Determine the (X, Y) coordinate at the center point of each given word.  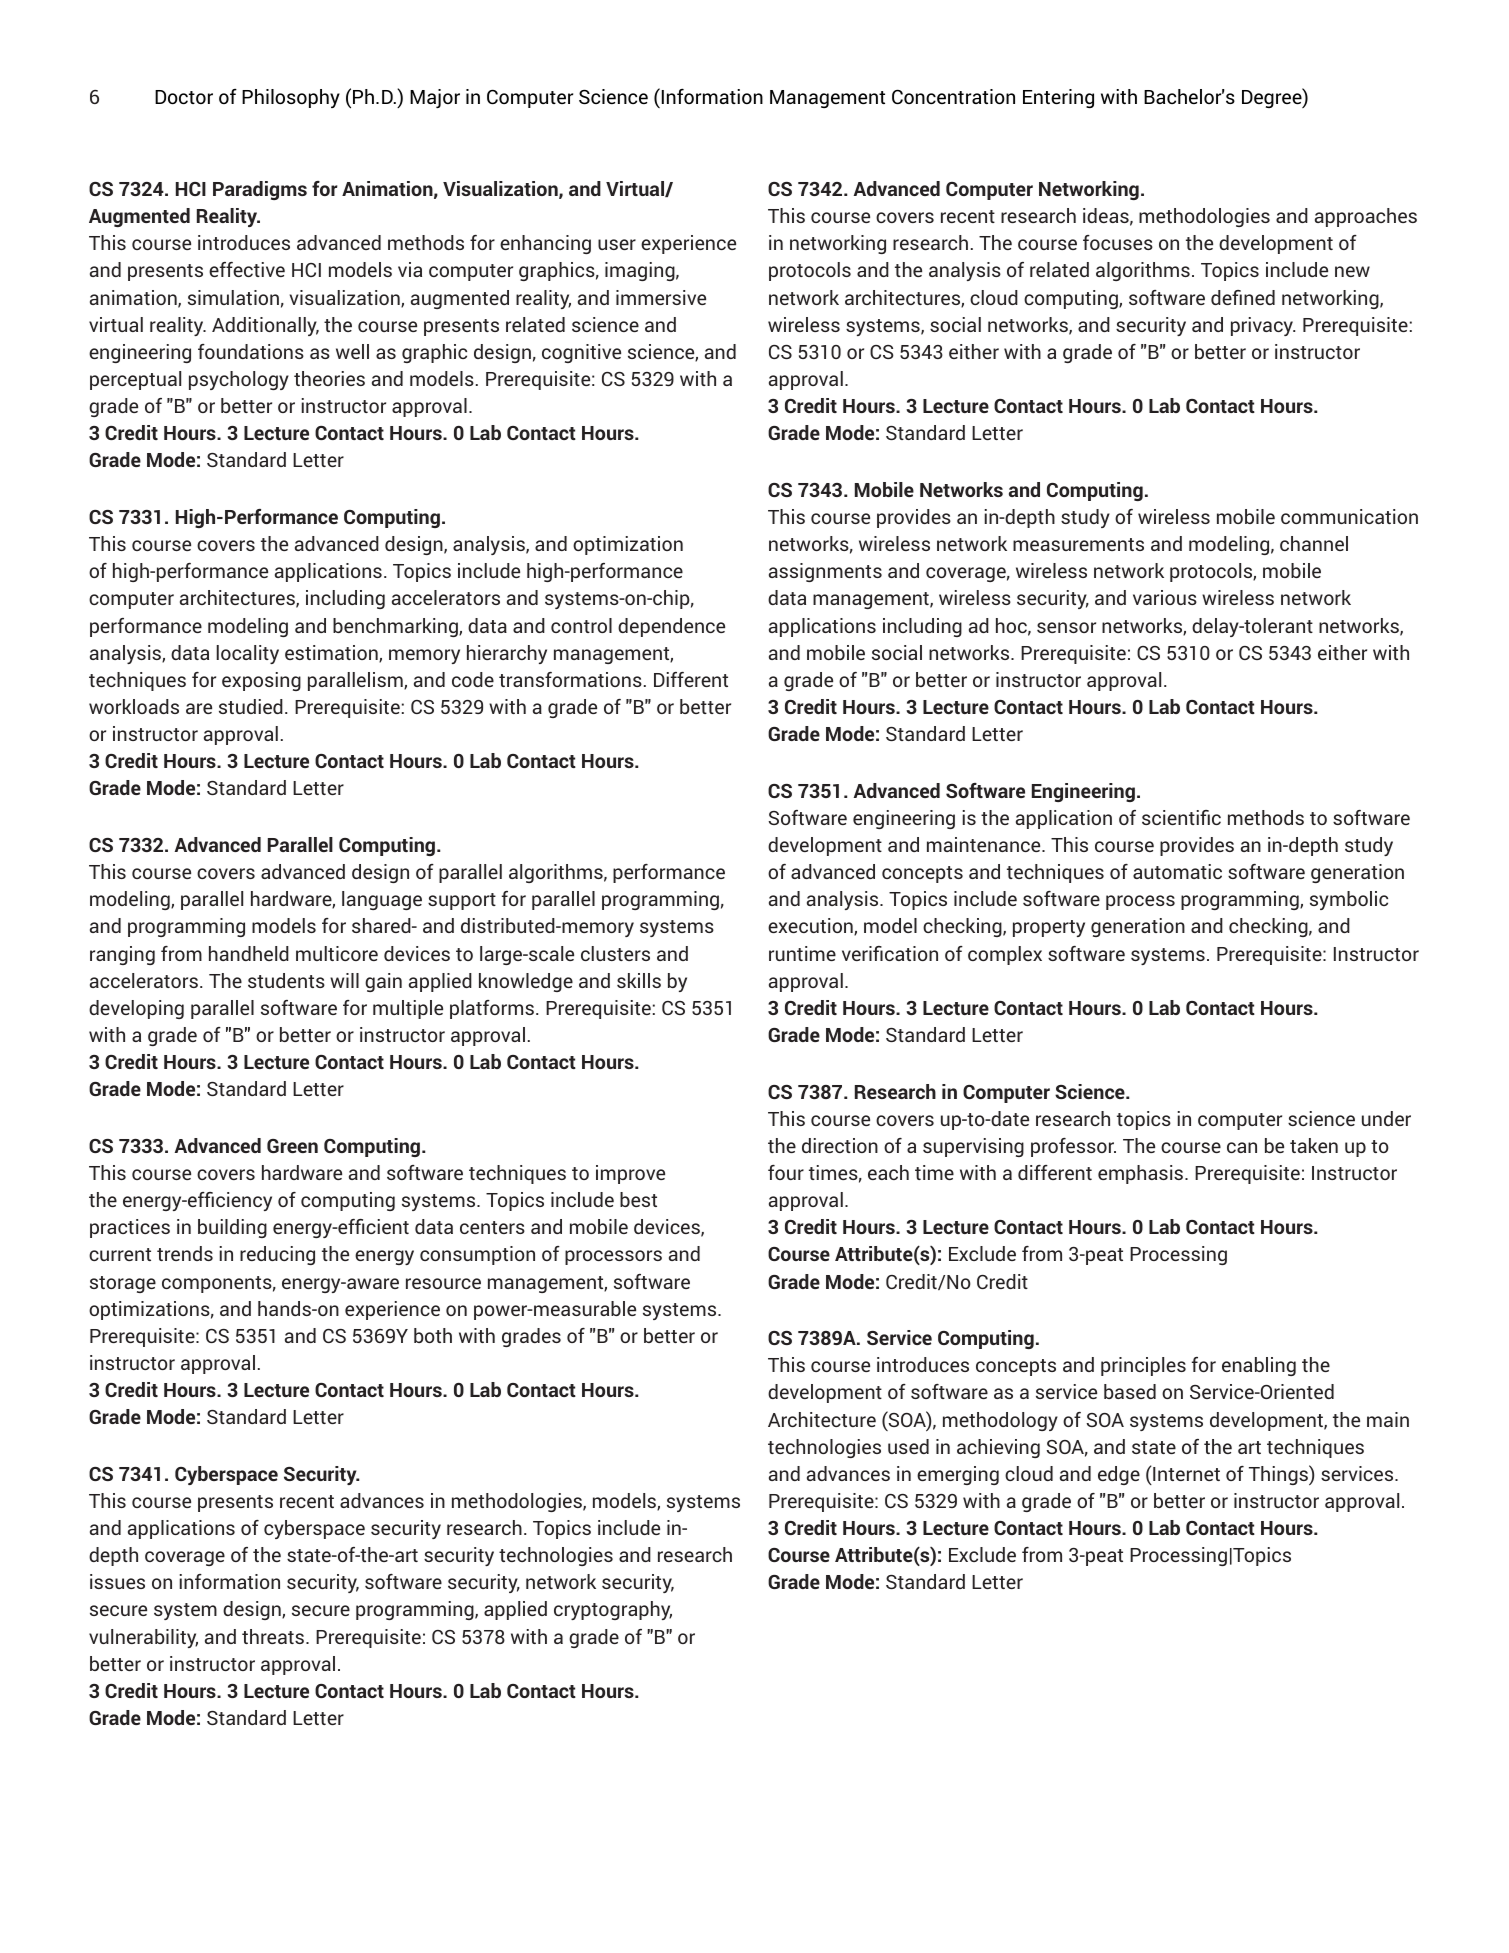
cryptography (613, 1610)
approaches (1366, 217)
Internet (1185, 1473)
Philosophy (291, 98)
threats (274, 1636)
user (617, 244)
